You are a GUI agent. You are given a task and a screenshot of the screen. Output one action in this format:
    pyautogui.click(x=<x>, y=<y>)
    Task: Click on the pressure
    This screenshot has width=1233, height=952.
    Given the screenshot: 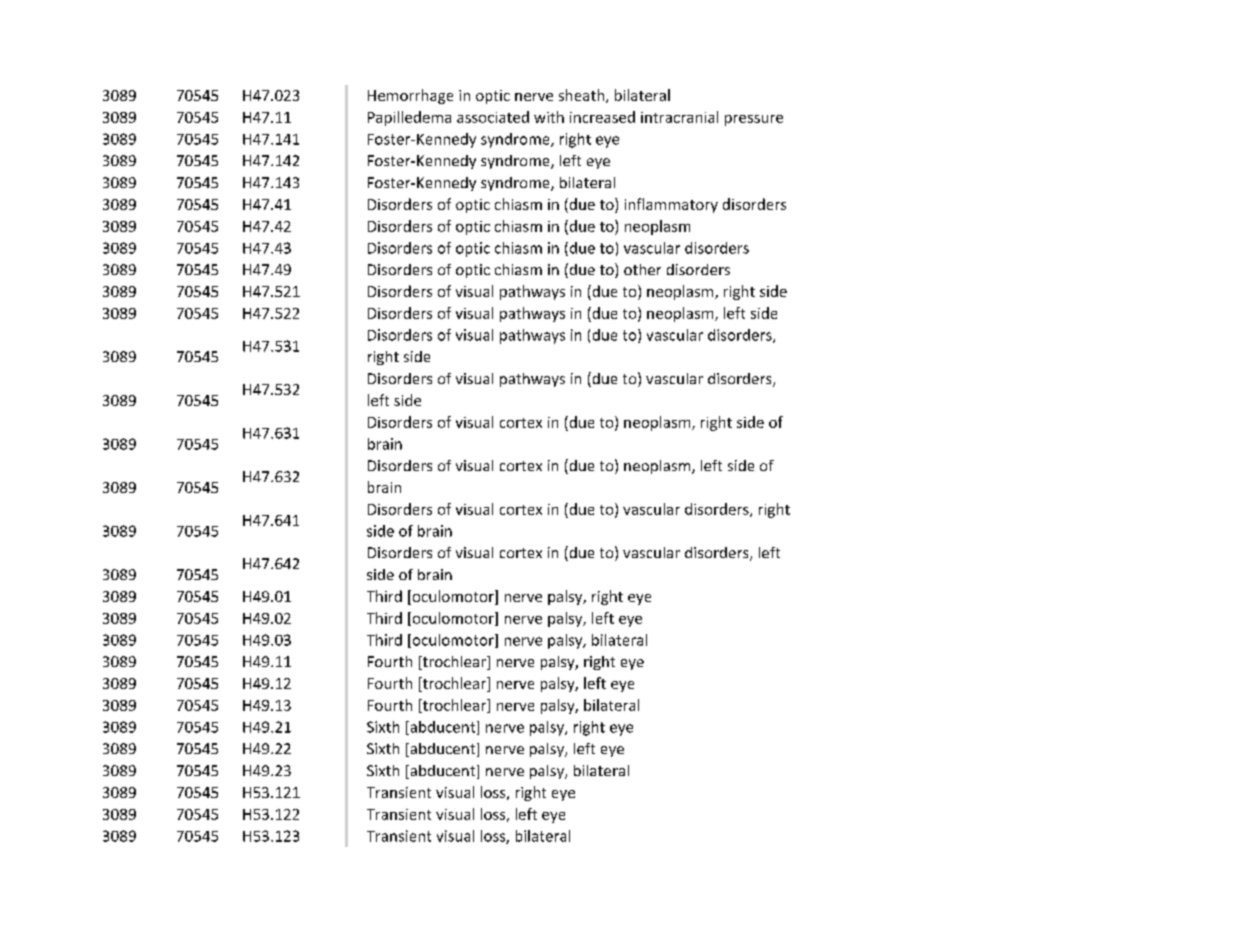 What is the action you would take?
    pyautogui.click(x=754, y=120)
